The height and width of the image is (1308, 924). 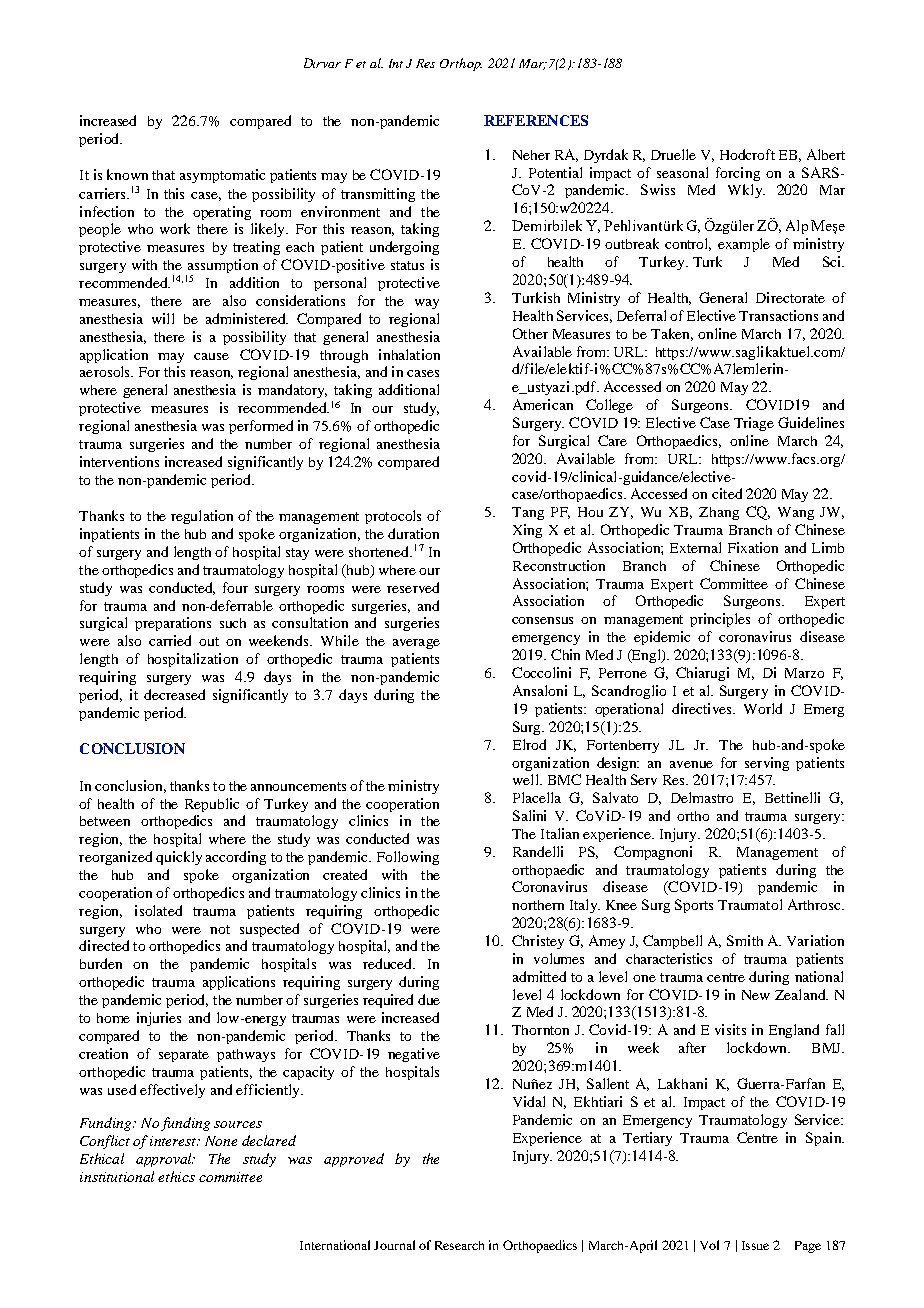 What do you see at coordinates (179, 858) in the image?
I see `quickly` at bounding box center [179, 858].
